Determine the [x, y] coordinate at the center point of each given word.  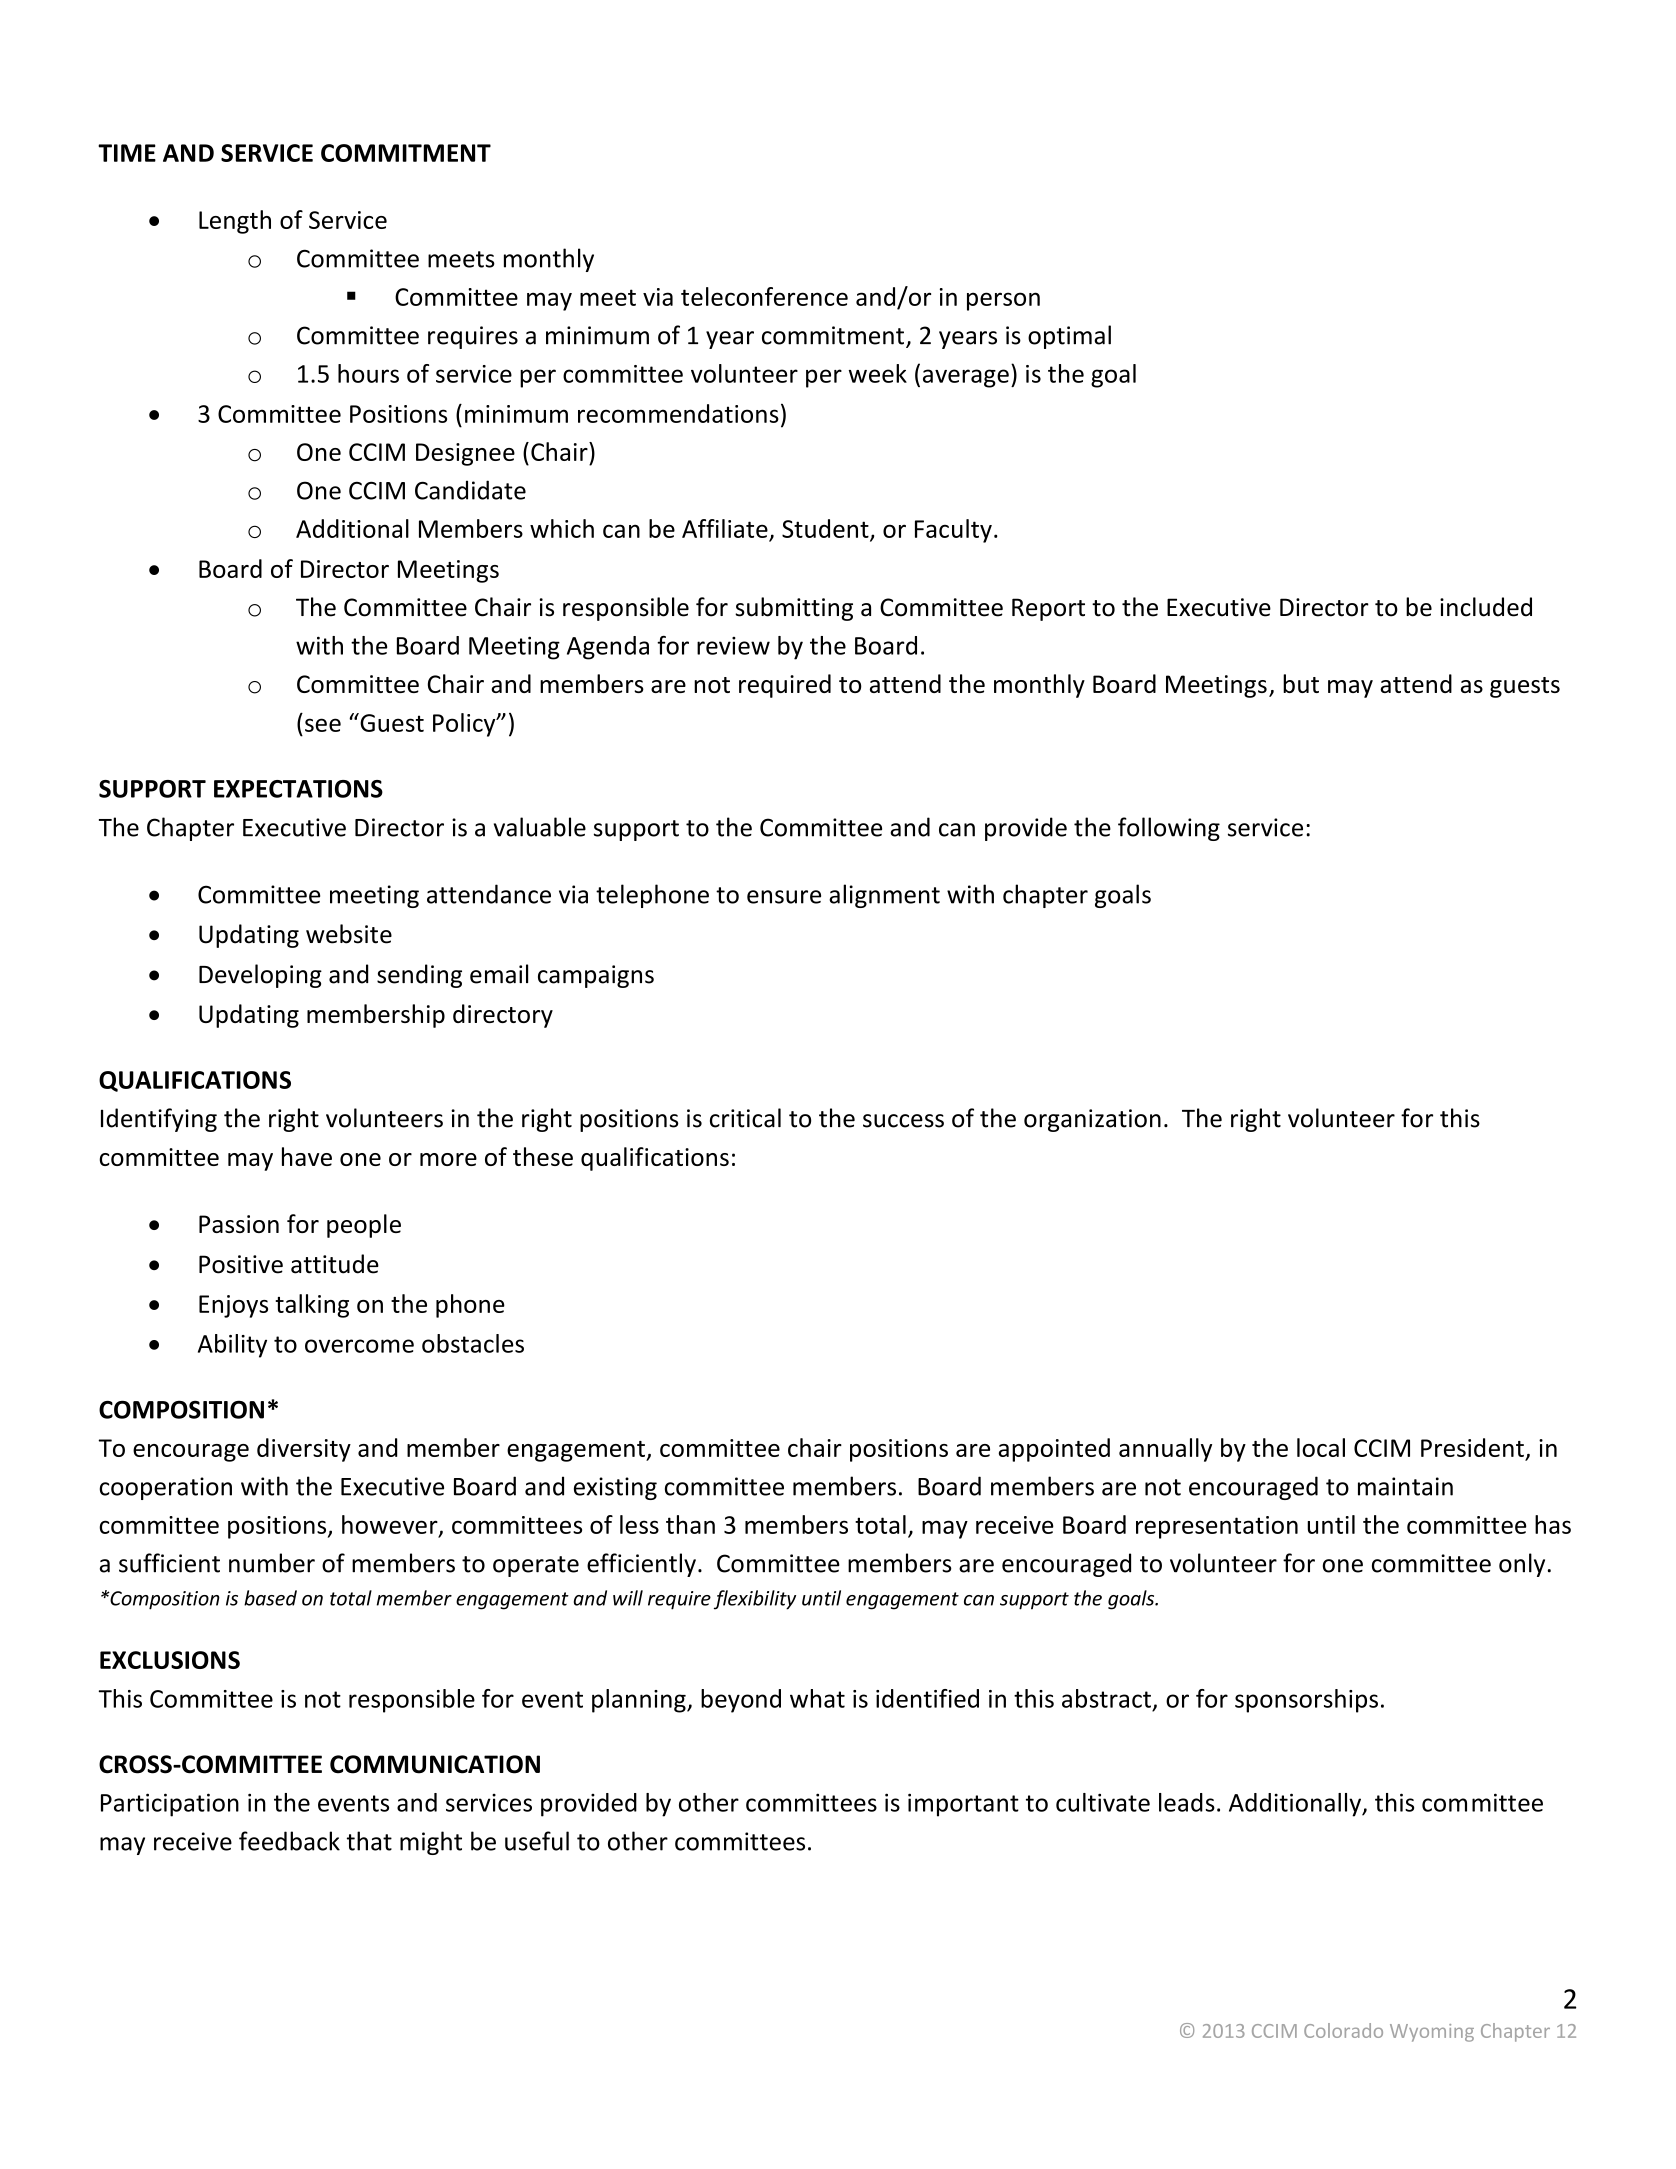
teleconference [764, 296]
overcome [359, 1346]
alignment [884, 896]
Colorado [1343, 2030]
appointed [1054, 1450]
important [963, 1805]
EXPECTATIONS [298, 789]
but [1301, 683]
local [1321, 1447]
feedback [289, 1841]
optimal [1069, 337]
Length [235, 222]
